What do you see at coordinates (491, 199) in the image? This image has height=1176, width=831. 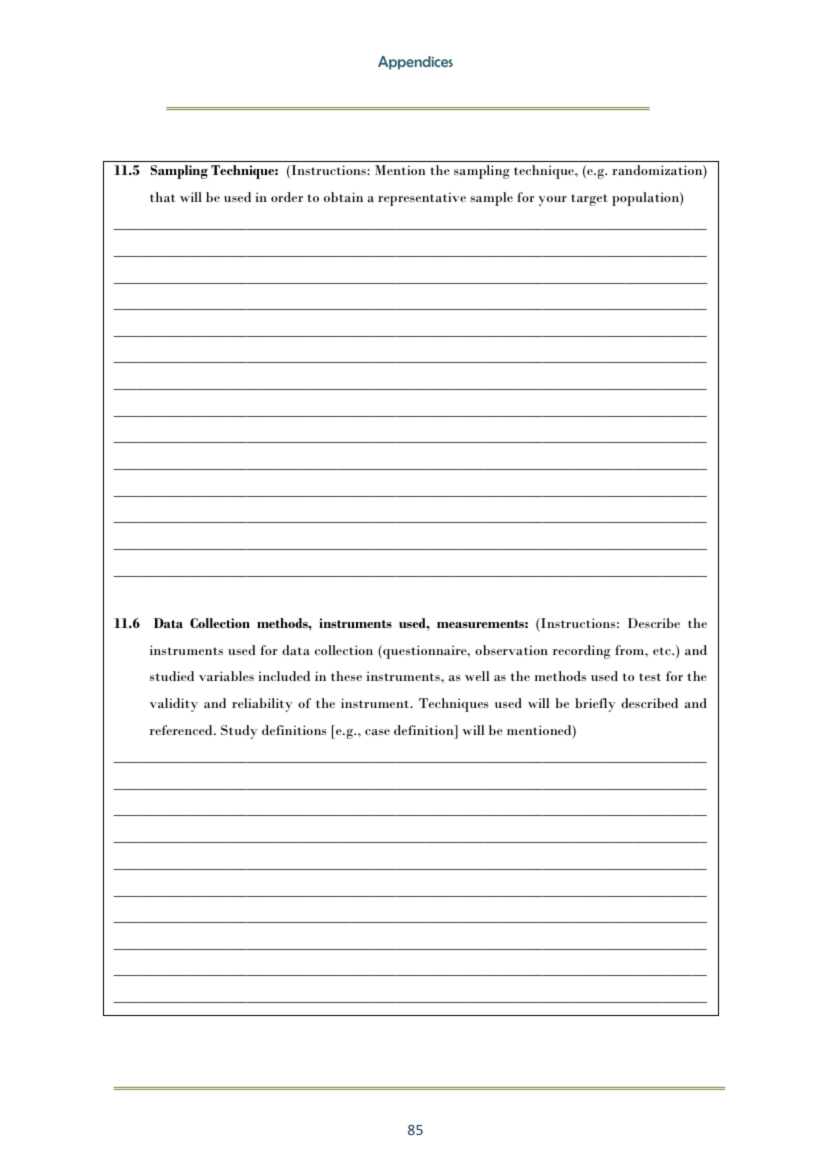 I see `sample` at bounding box center [491, 199].
